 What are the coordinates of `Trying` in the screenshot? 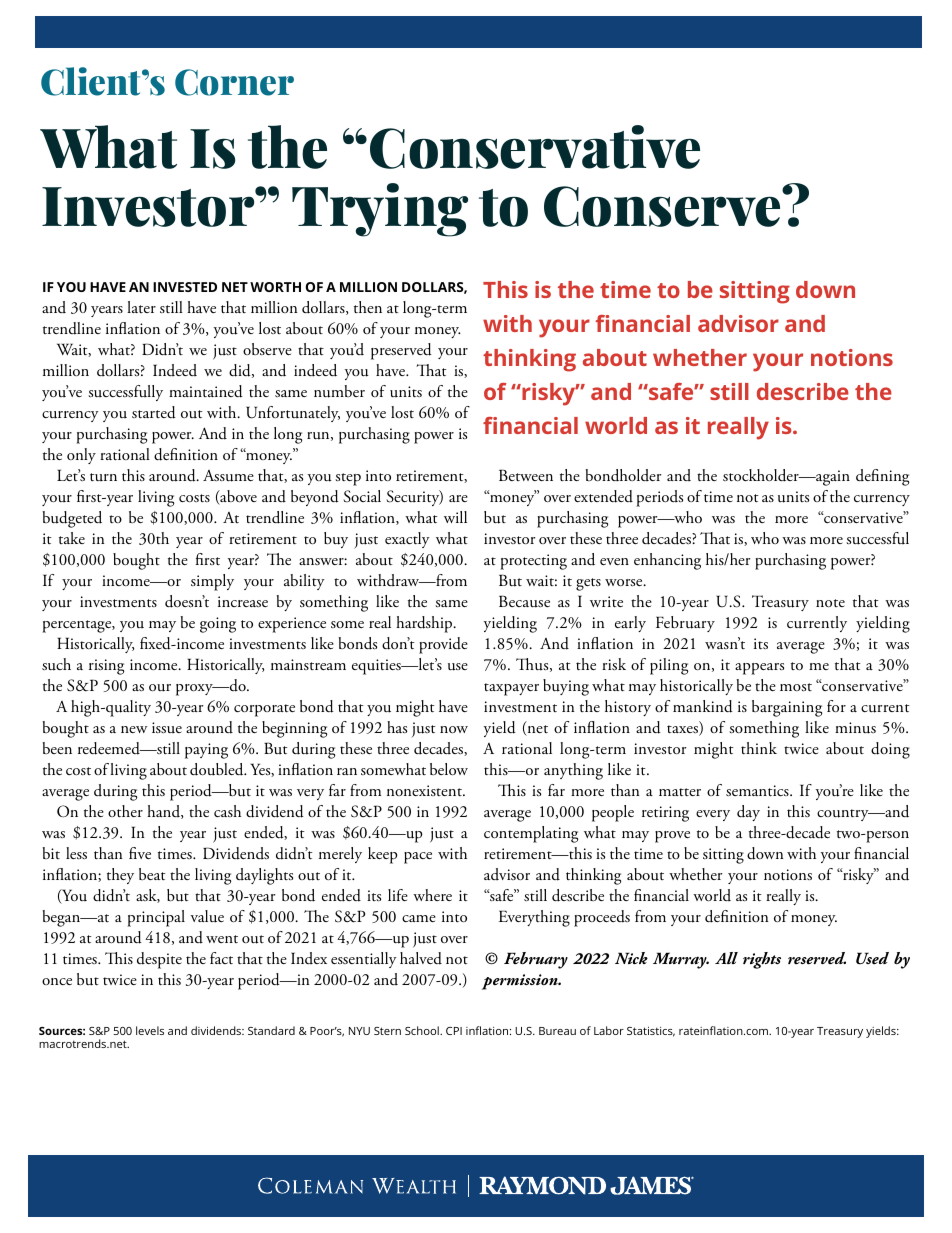 It's located at (380, 210).
